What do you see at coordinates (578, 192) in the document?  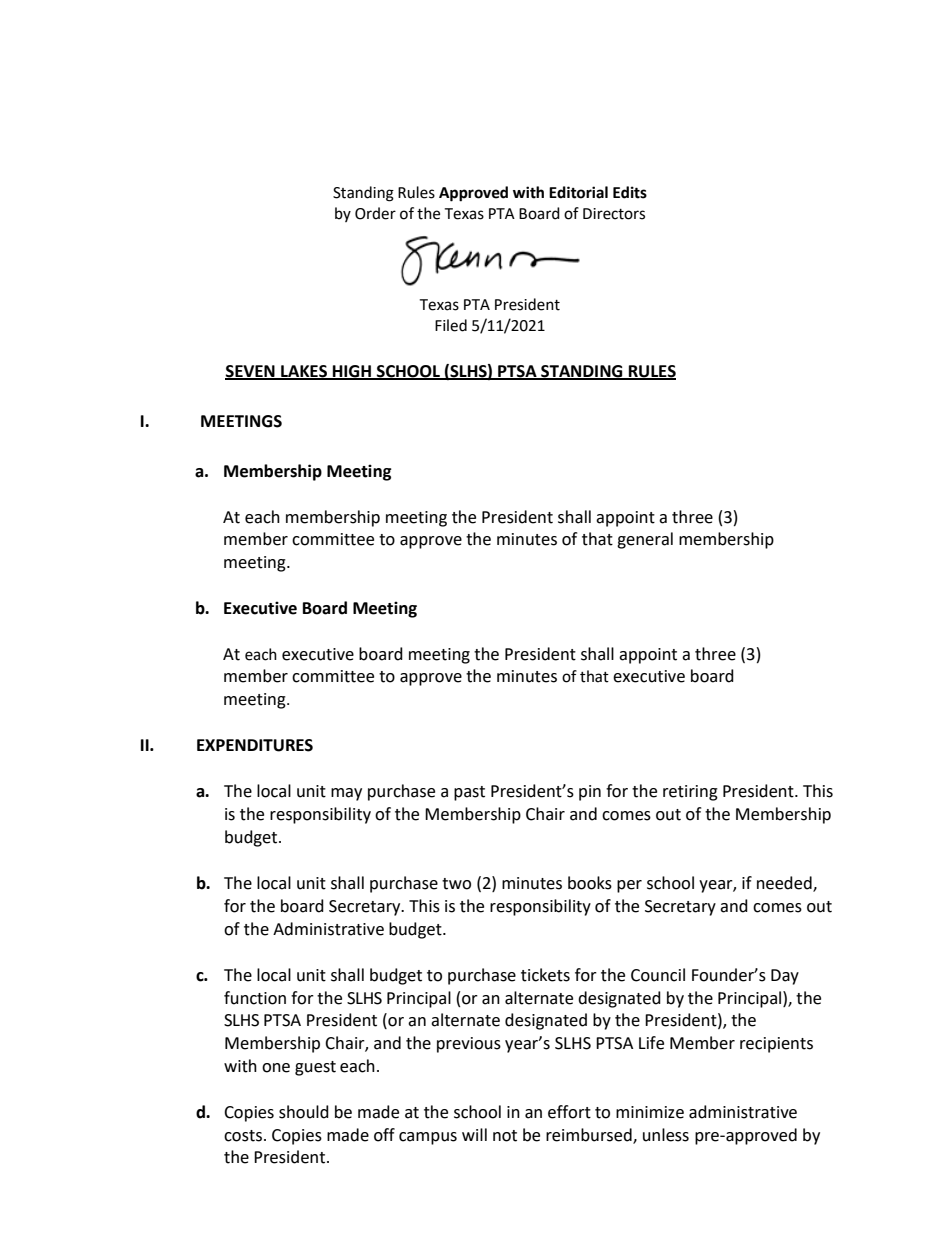 I see `Editorial` at bounding box center [578, 192].
